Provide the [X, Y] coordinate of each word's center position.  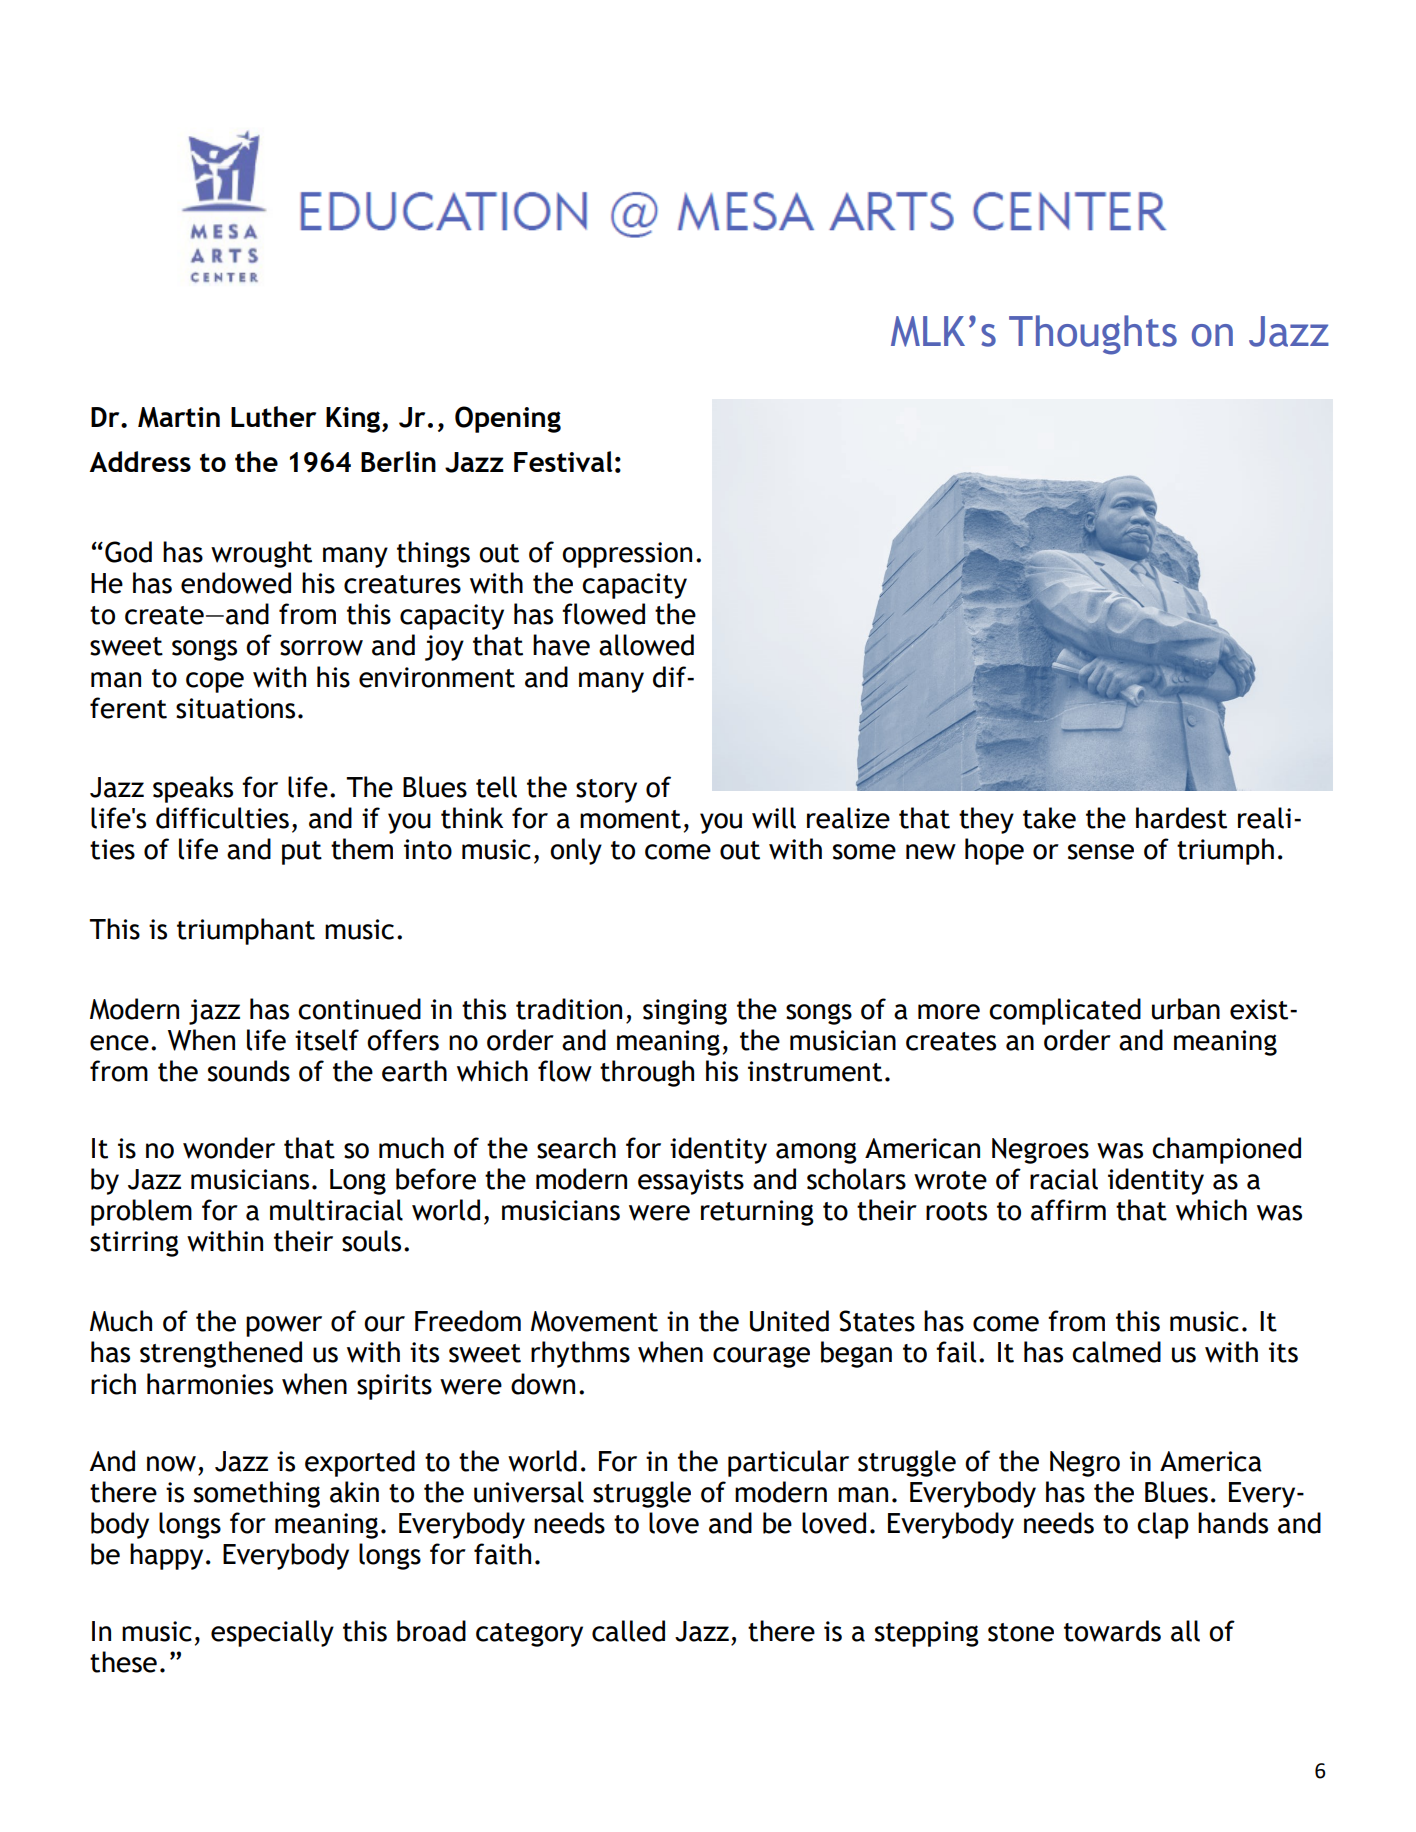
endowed [236, 583]
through [647, 1073]
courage [761, 1357]
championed [1226, 1150]
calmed [1116, 1352]
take [1049, 818]
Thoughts [1093, 335]
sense [1101, 852]
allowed [646, 645]
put [302, 853]
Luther [273, 416]
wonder [229, 1148]
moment [630, 819]
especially [272, 1633]
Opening [508, 419]
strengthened [221, 1354]
